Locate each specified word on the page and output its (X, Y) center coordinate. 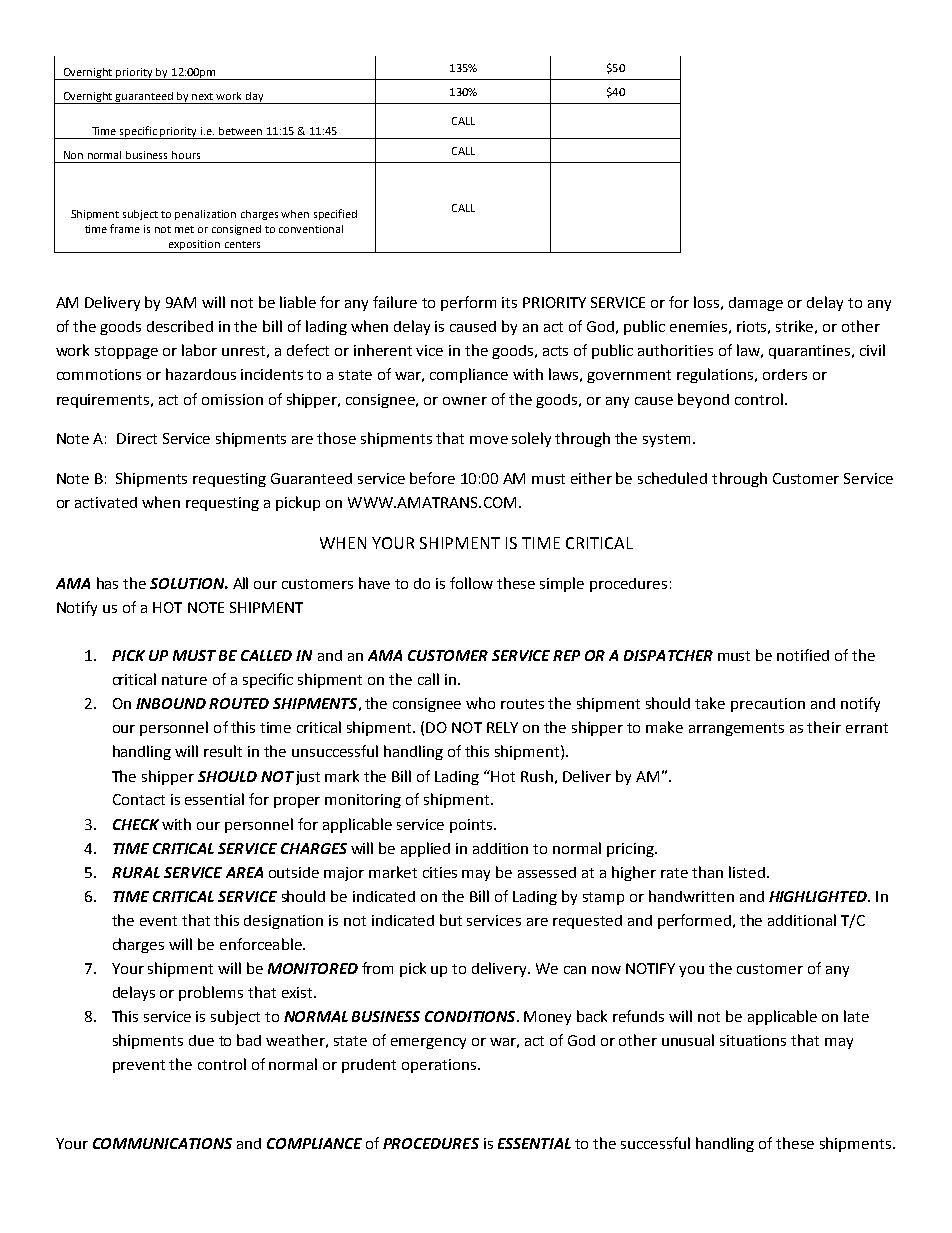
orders (785, 374)
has (107, 583)
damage (756, 304)
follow (471, 583)
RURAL (136, 872)
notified (803, 655)
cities (440, 872)
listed (748, 872)
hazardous (201, 374)
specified (335, 214)
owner (465, 401)
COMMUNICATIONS (162, 1143)
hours (186, 155)
